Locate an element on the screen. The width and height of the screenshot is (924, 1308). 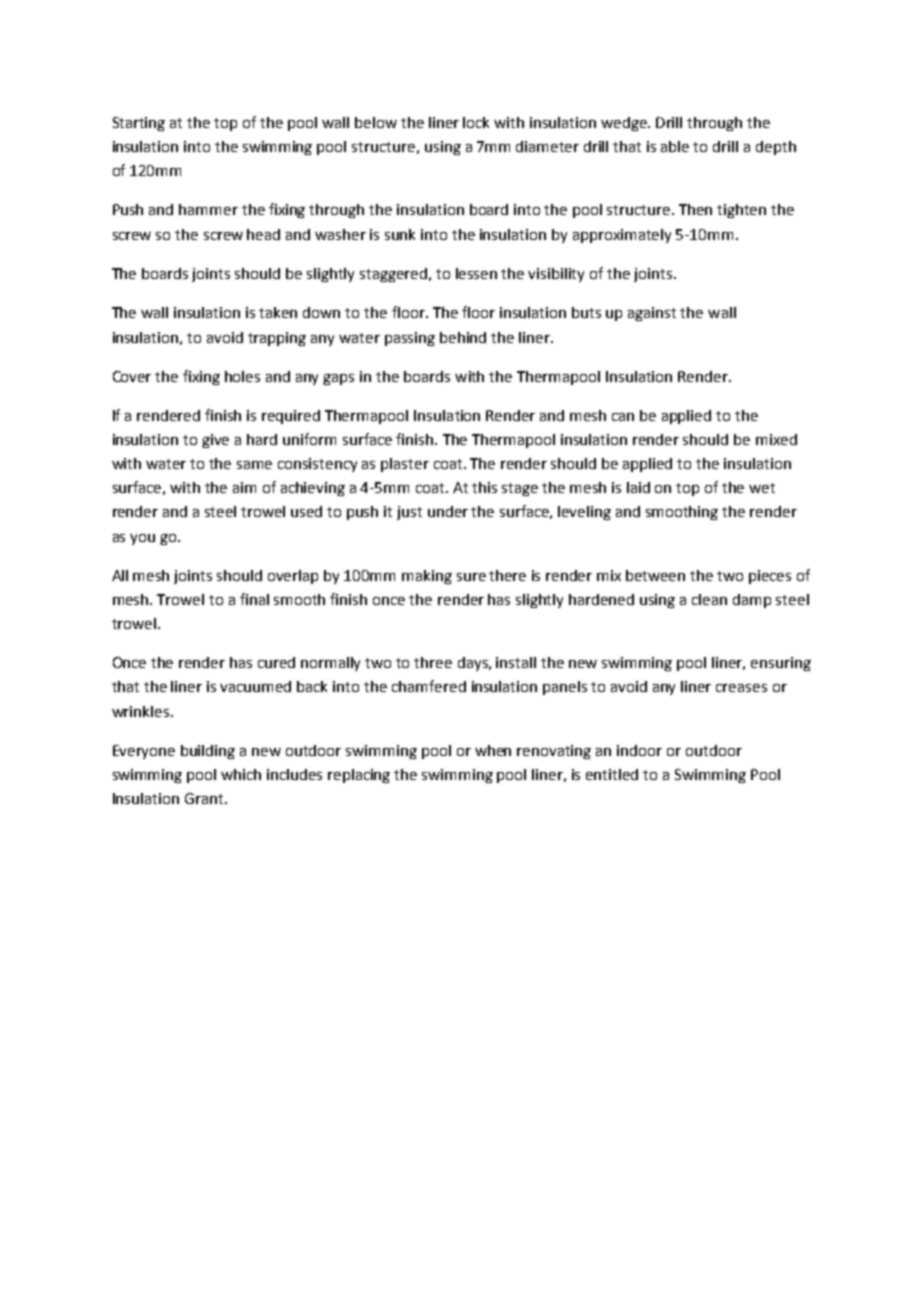
lock is located at coordinates (476, 122).
